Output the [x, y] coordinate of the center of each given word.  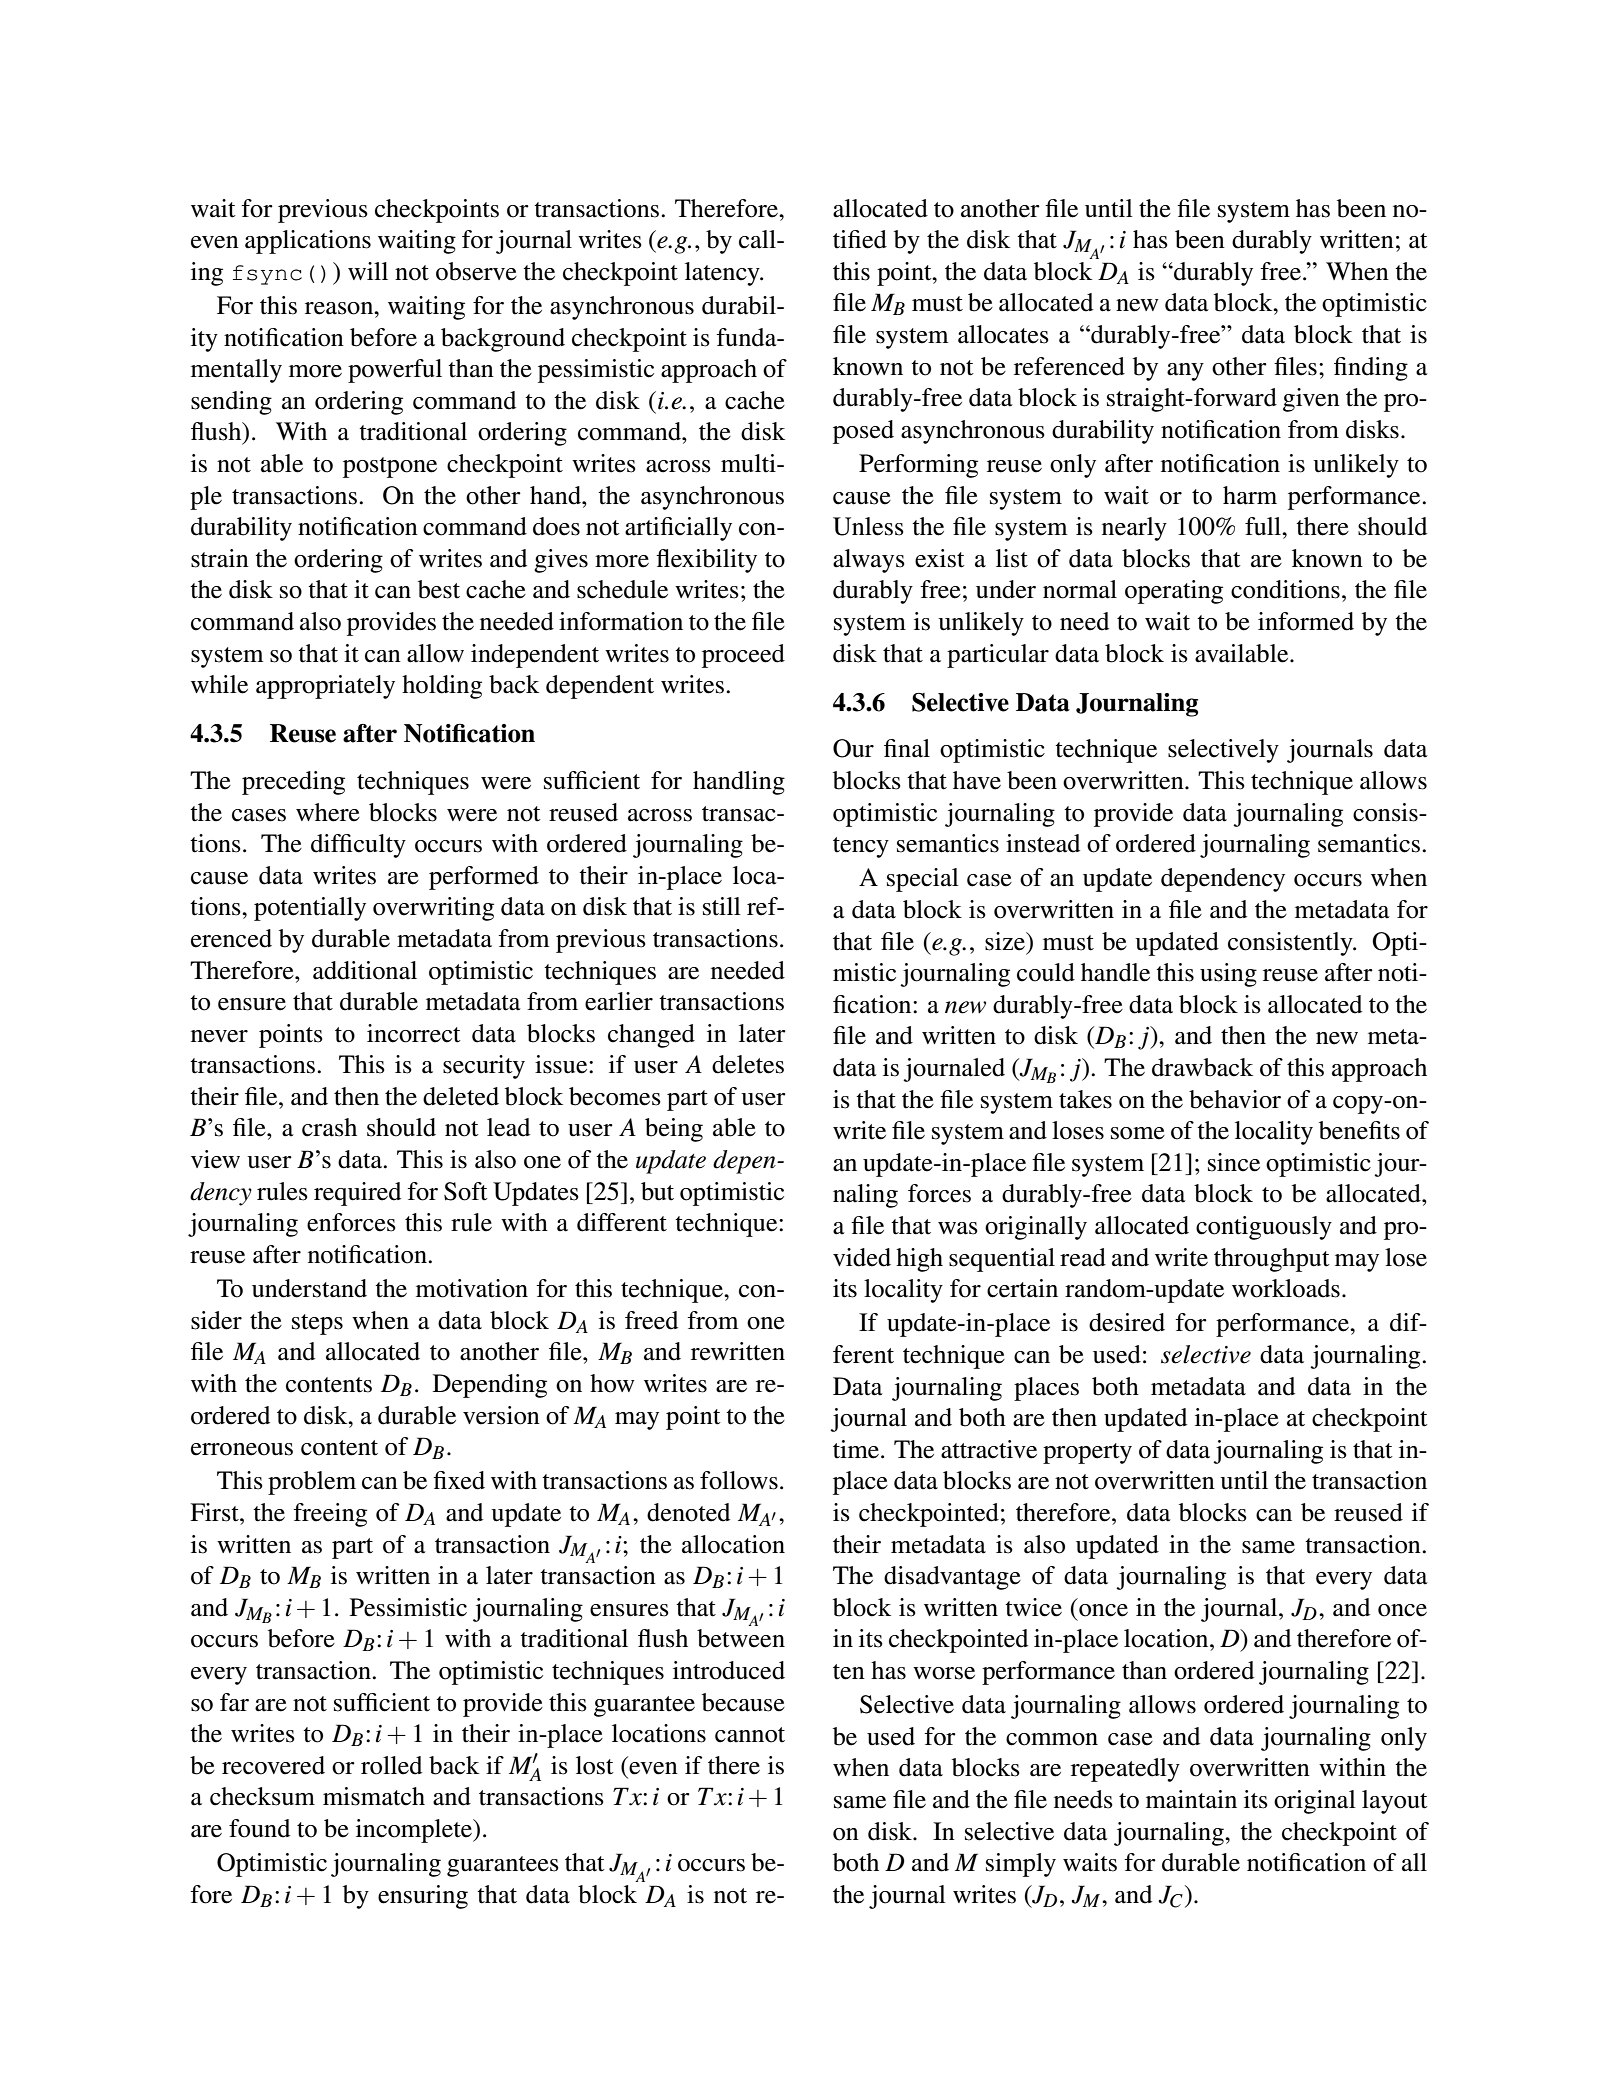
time [857, 1449]
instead [1043, 843]
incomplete [415, 1831]
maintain [1191, 1799]
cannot [750, 1735]
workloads [1286, 1288]
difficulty [358, 846]
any [1185, 372]
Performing [918, 466]
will [368, 271]
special [923, 880]
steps [317, 1324]
